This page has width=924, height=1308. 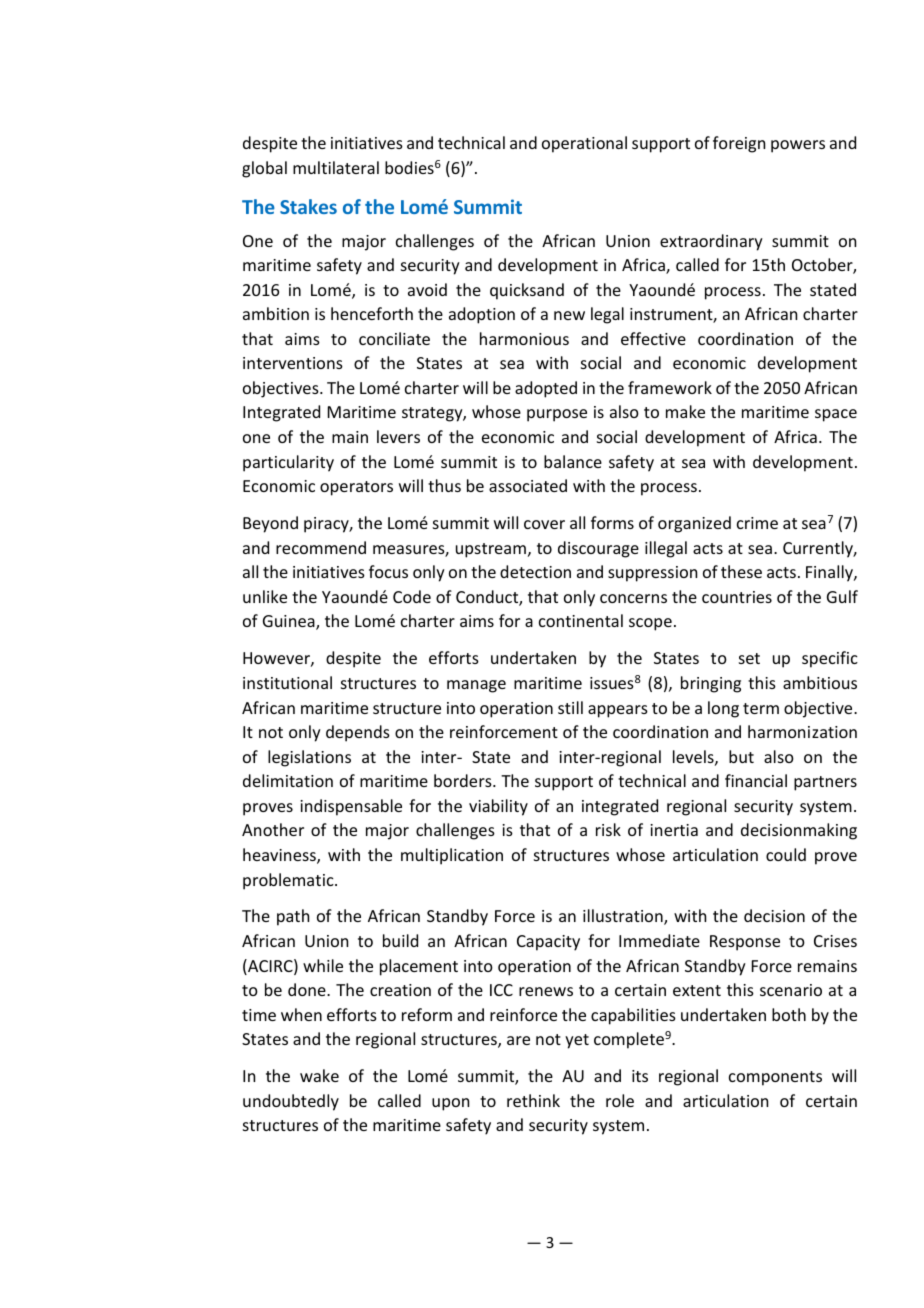 What do you see at coordinates (749, 658) in the page?
I see `set` at bounding box center [749, 658].
